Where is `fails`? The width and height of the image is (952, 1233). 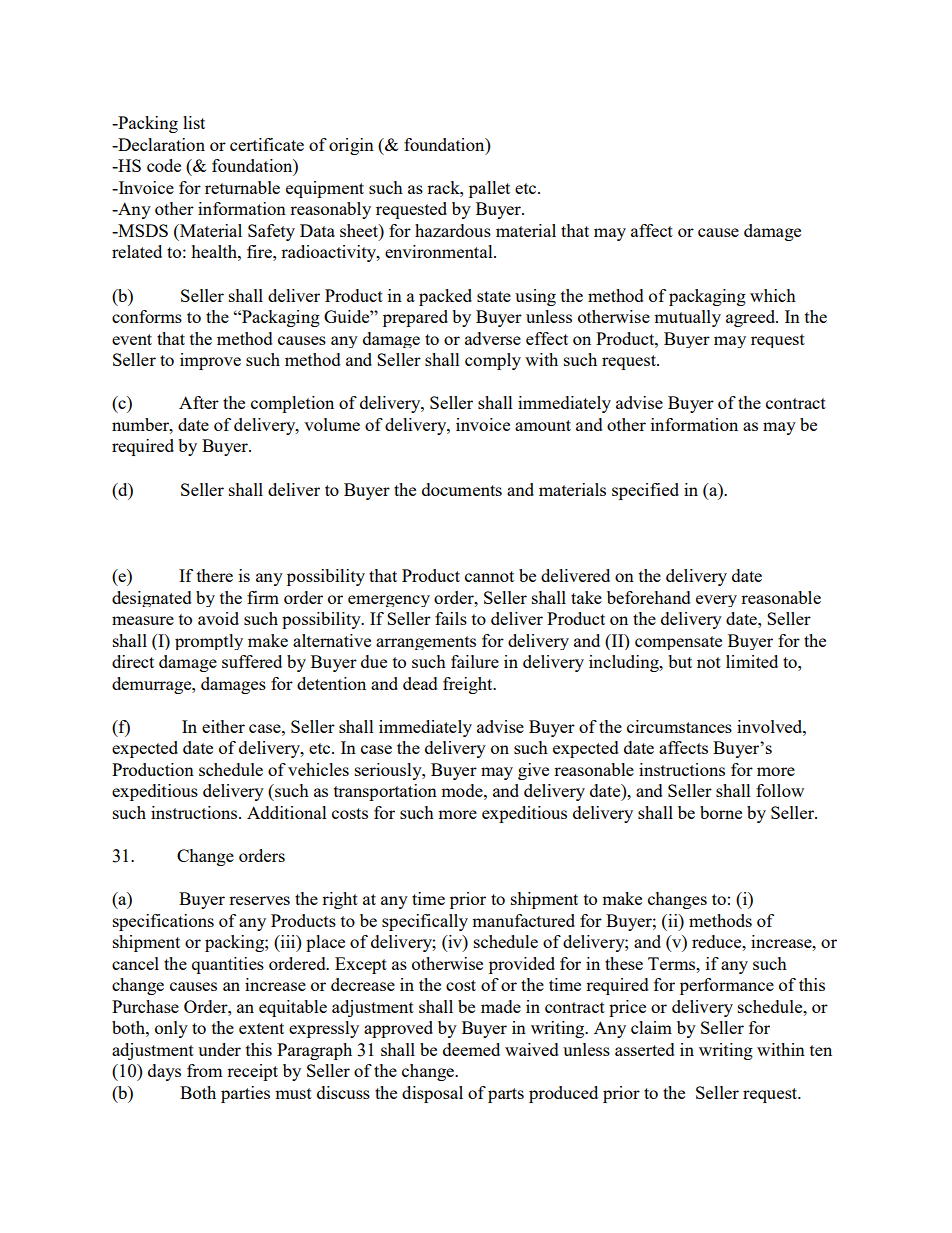
fails is located at coordinates (451, 618).
